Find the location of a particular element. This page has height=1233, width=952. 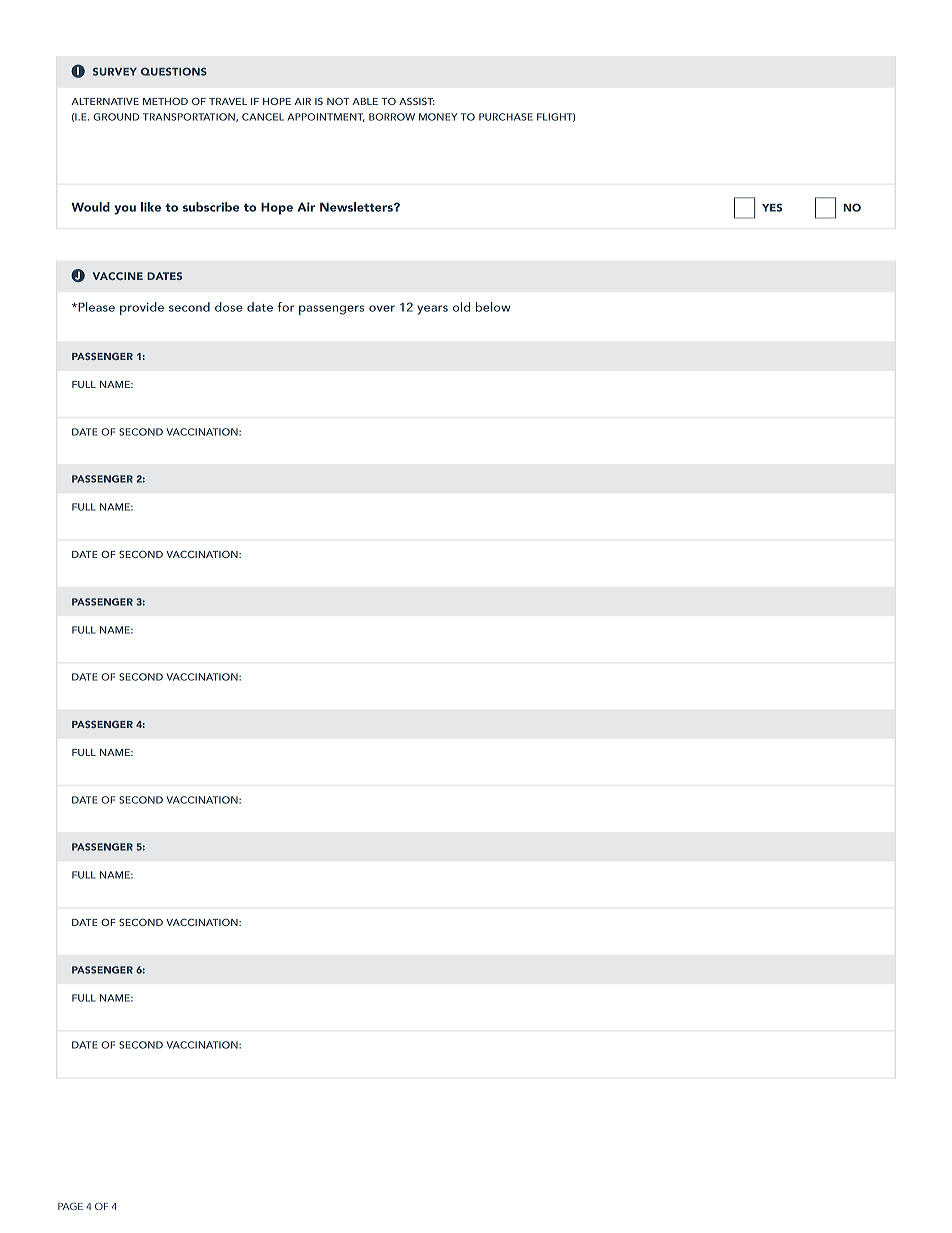

old is located at coordinates (461, 307).
